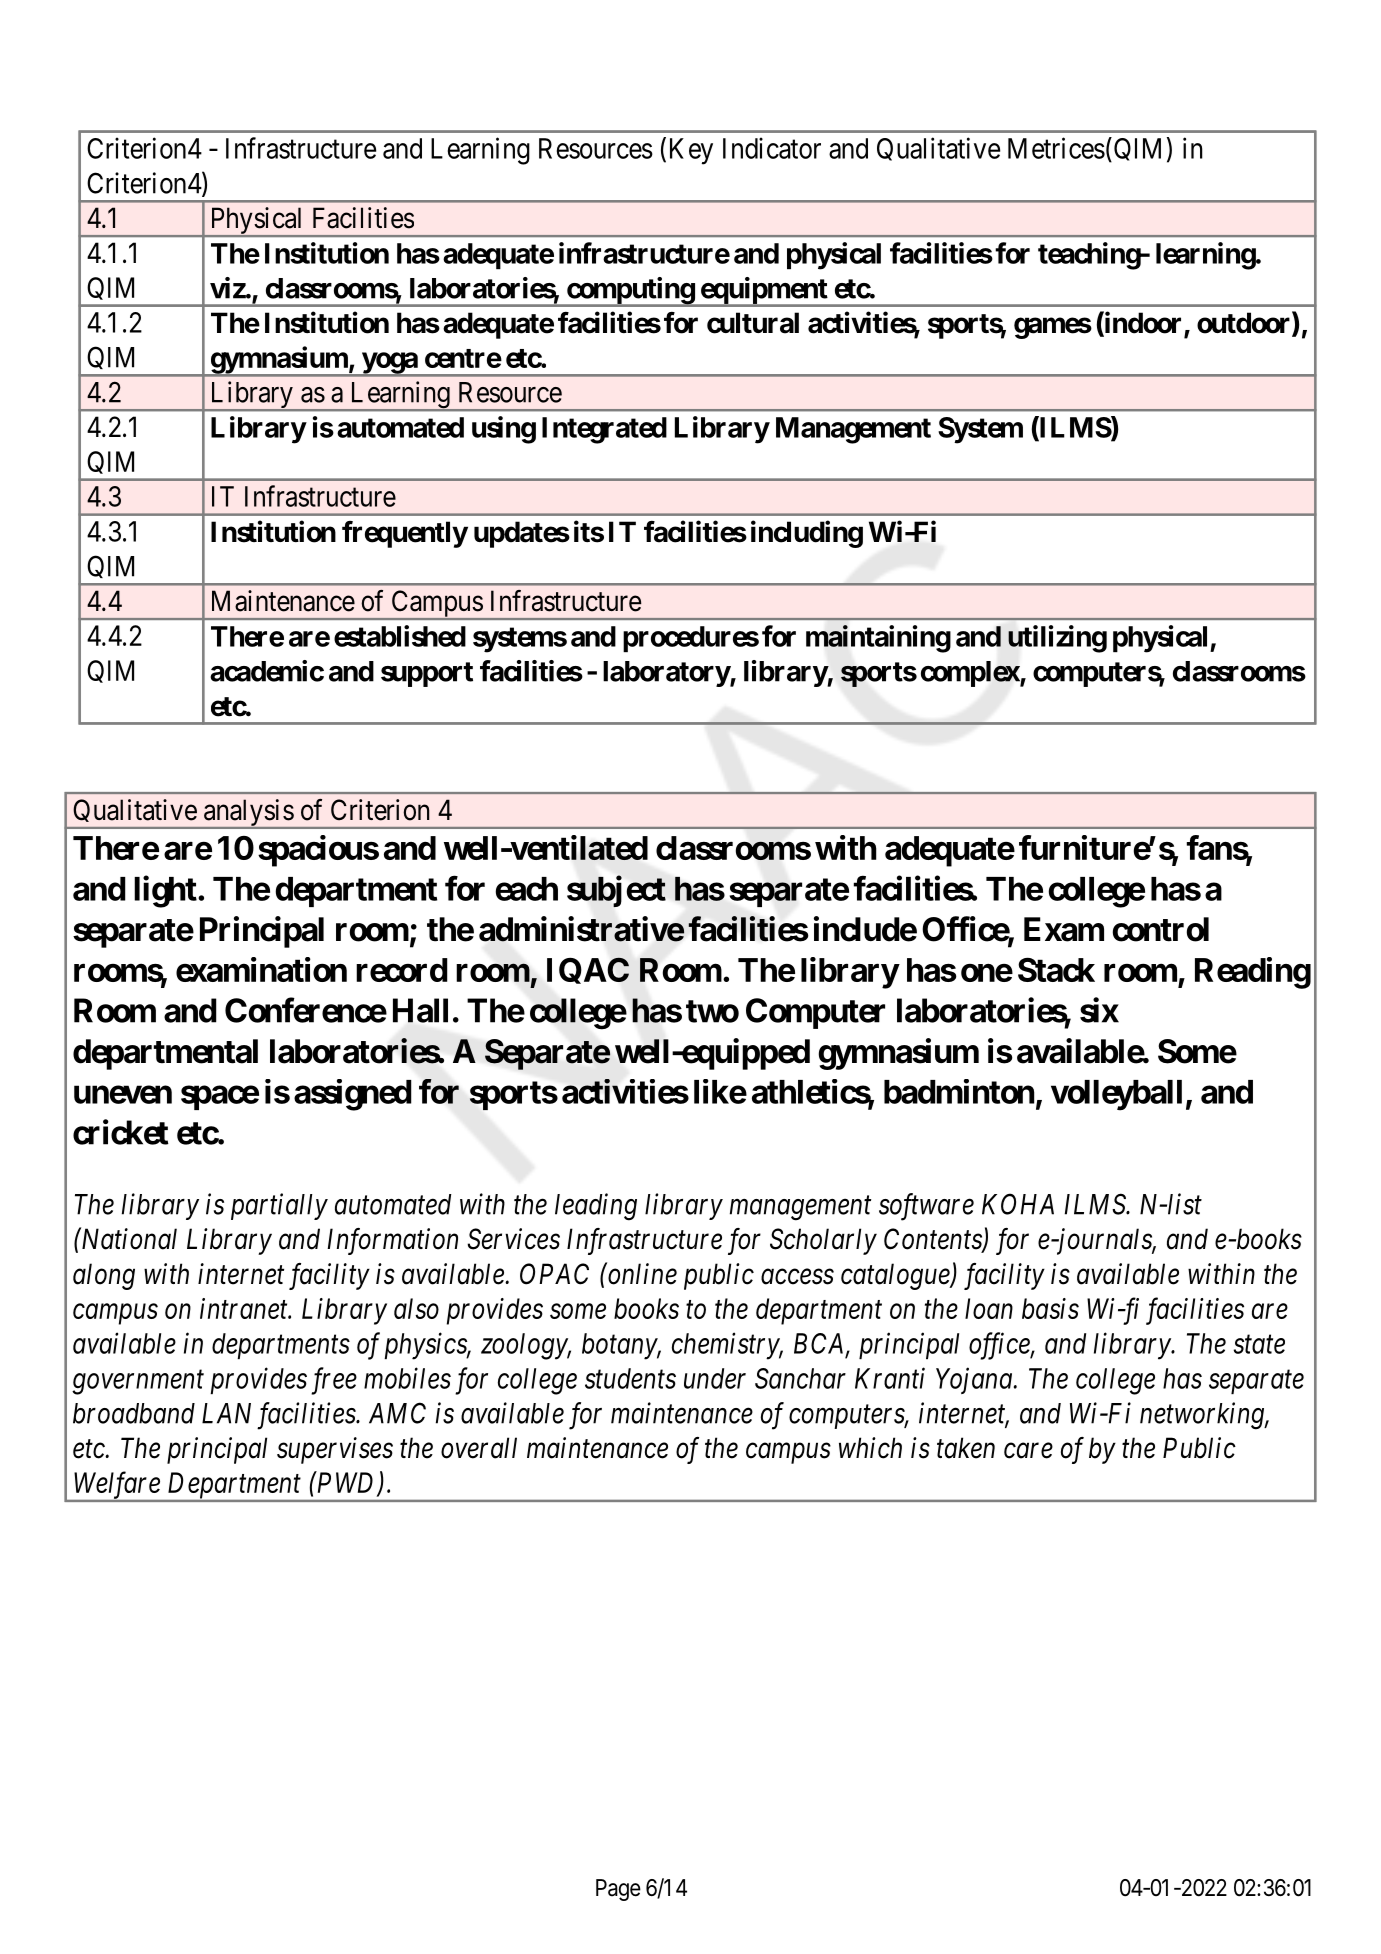 The width and height of the image is (1381, 1954). I want to click on leading, so click(596, 1207).
